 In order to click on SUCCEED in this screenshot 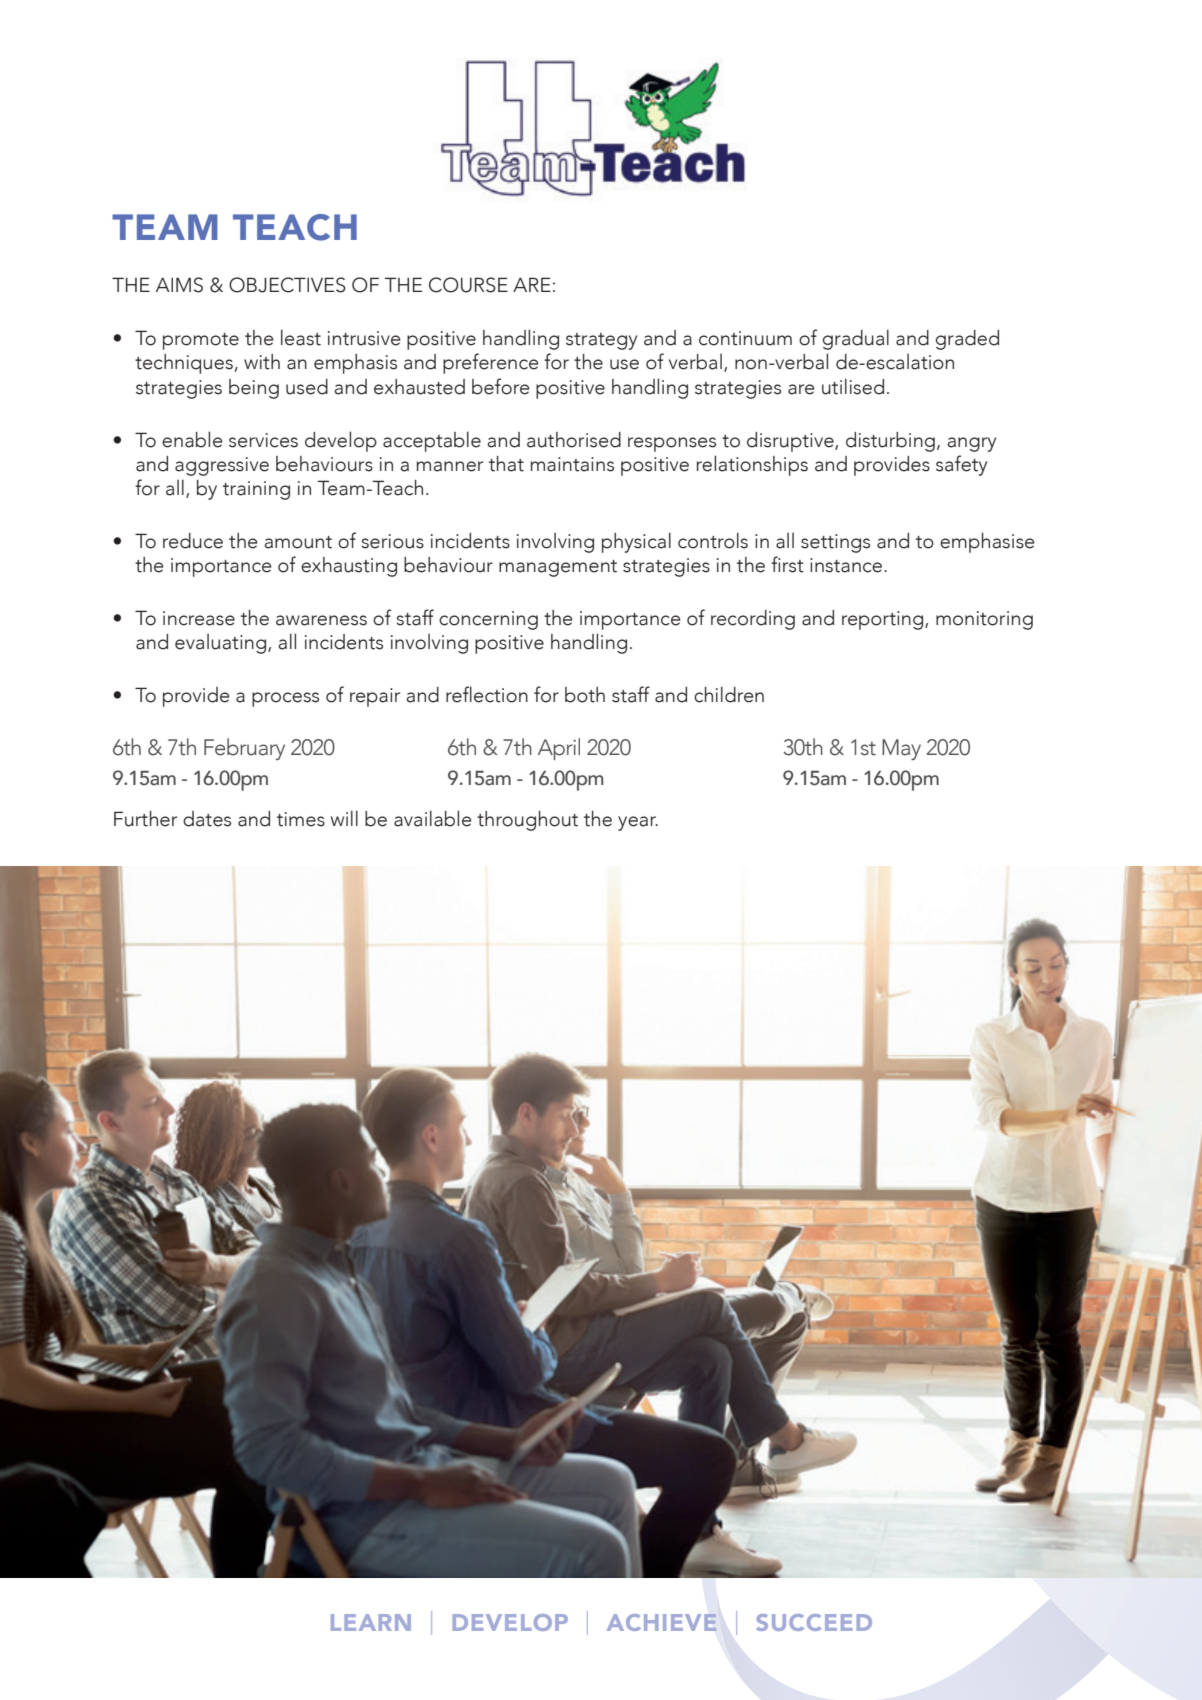, I will do `click(814, 1622)`.
